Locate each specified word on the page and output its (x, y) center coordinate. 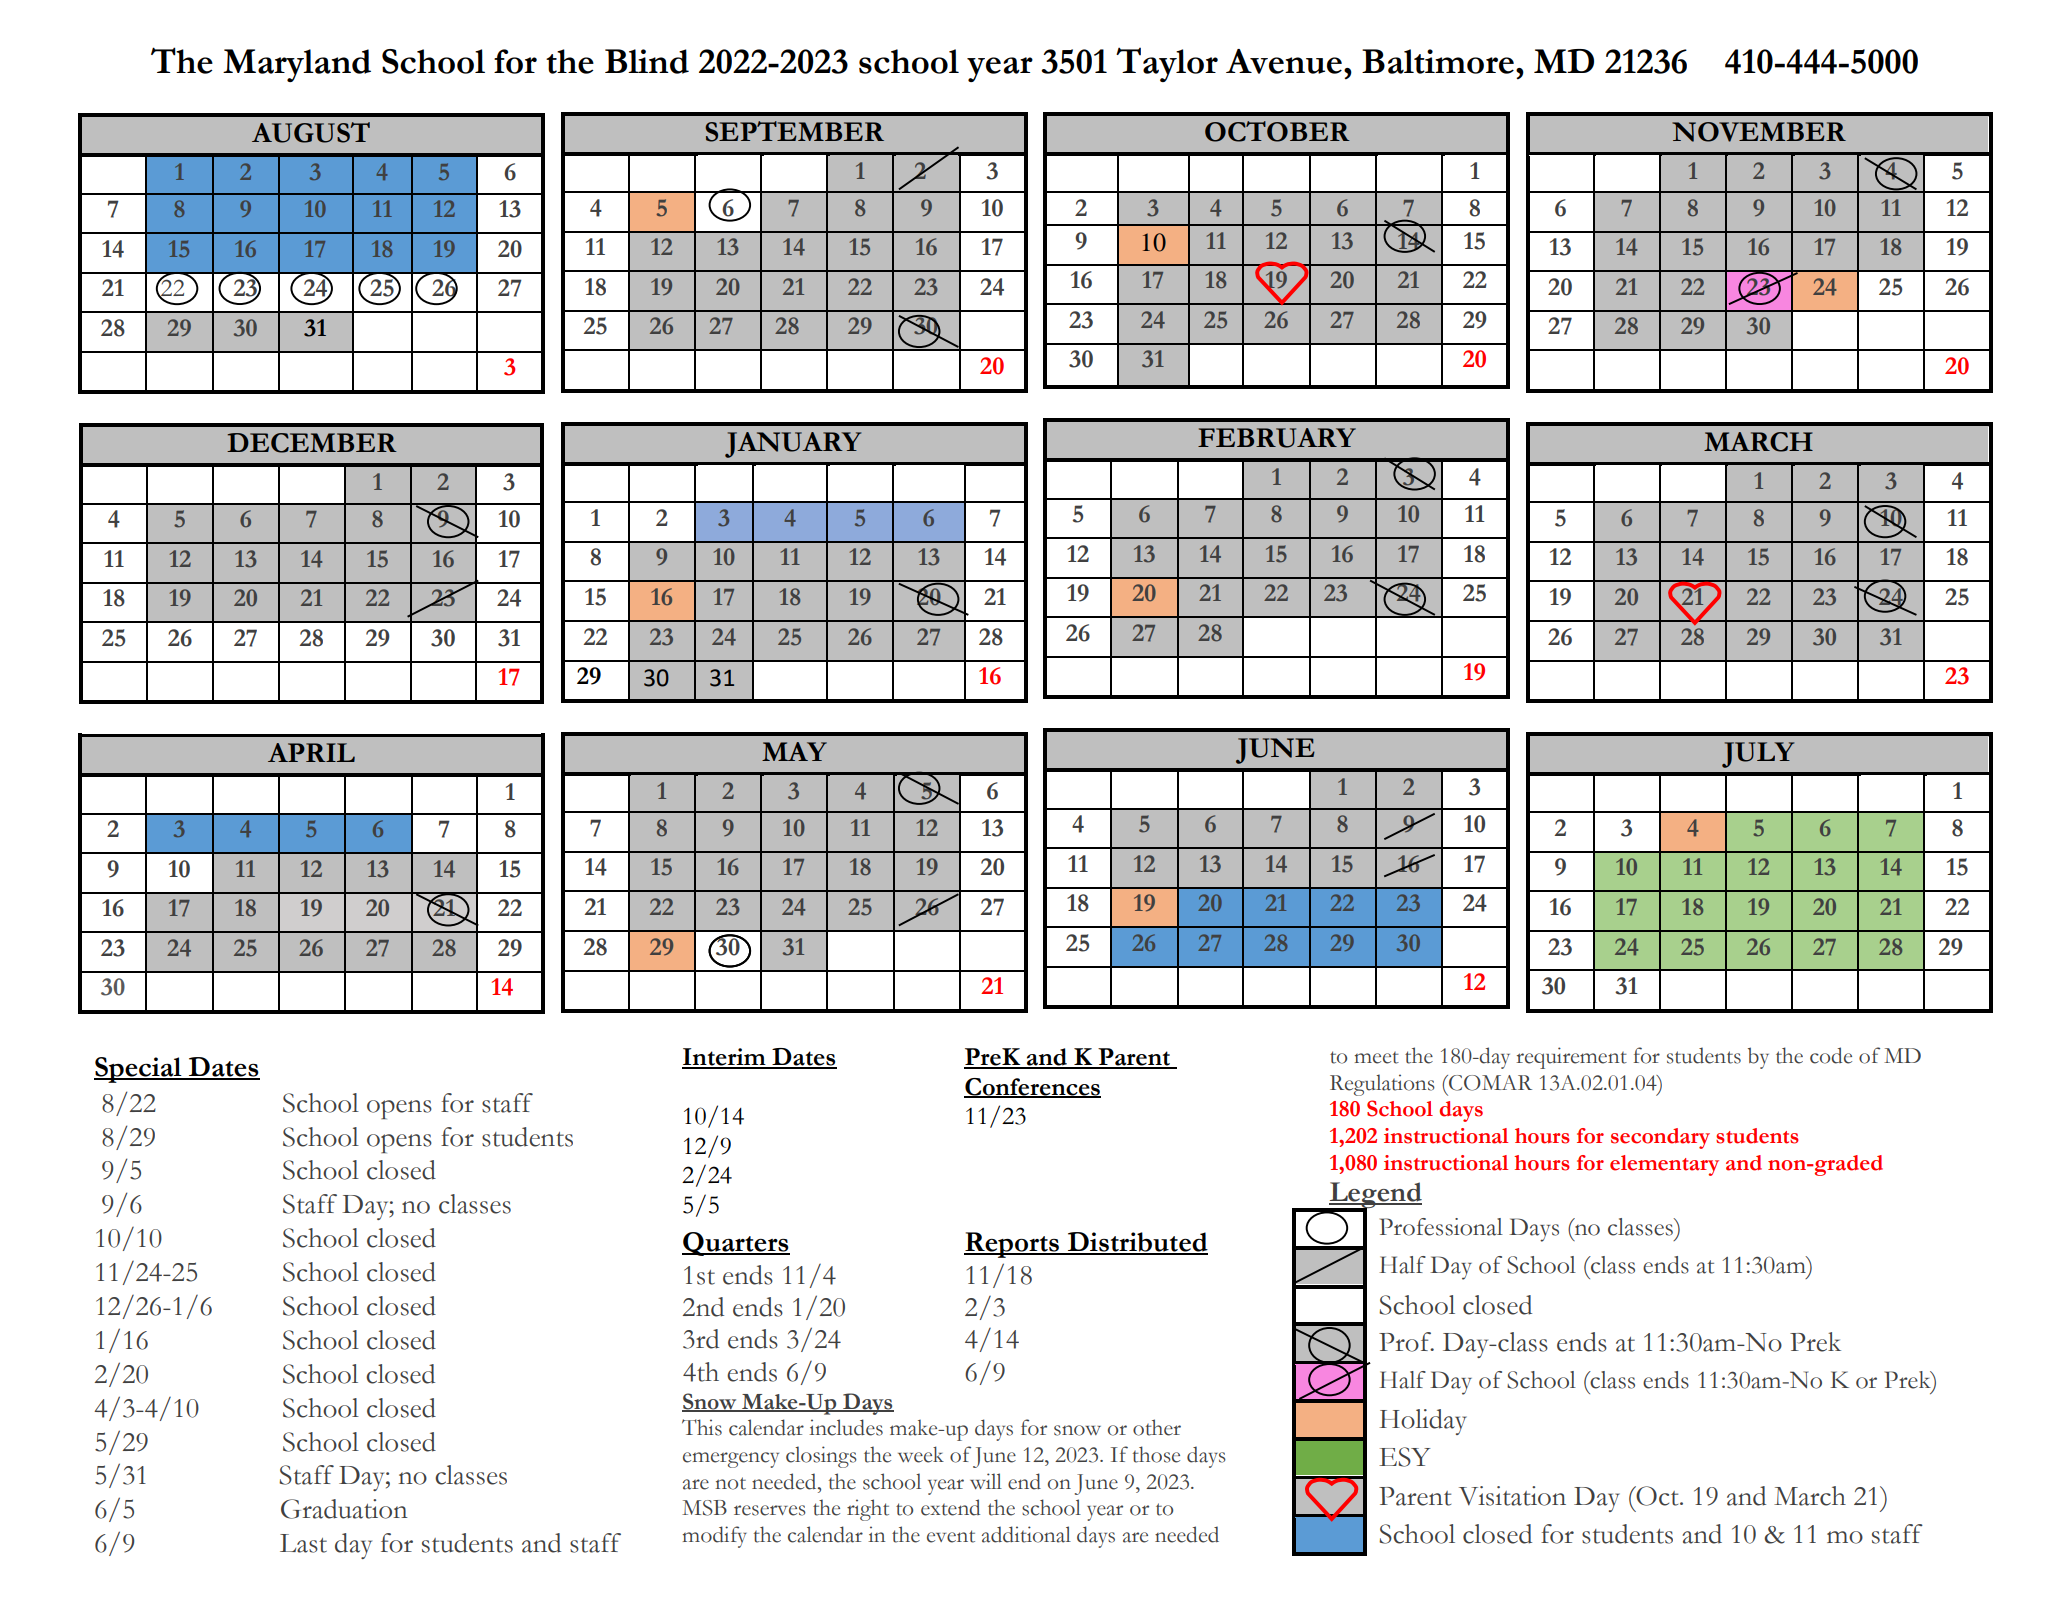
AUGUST (311, 132)
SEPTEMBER (794, 131)
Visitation (1512, 1496)
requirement (1571, 1058)
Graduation (344, 1509)
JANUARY (793, 445)
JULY (1758, 755)
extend (950, 1507)
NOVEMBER (1759, 132)
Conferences (1032, 1087)
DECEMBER (312, 443)
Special (139, 1070)
